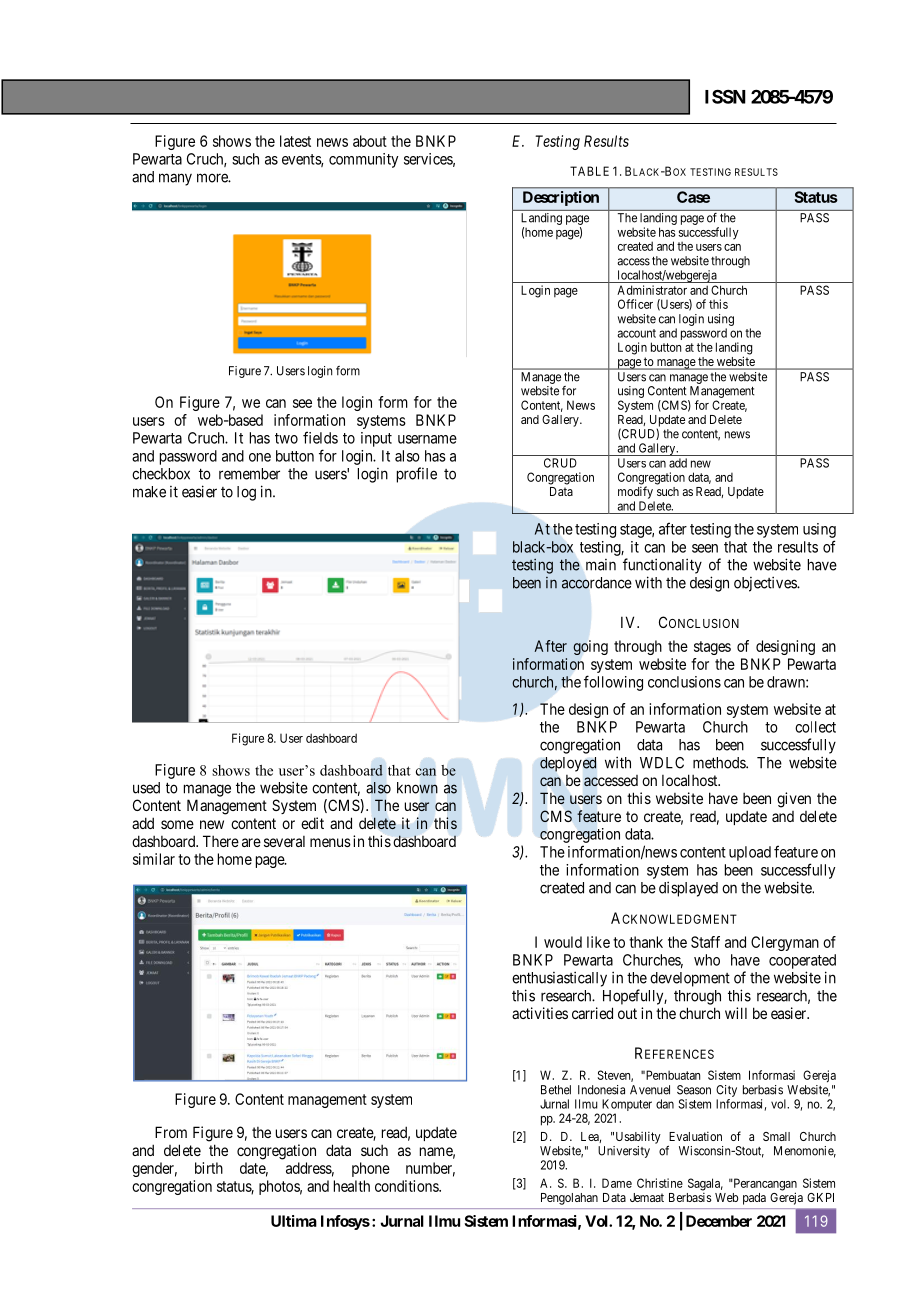 This screenshot has width=924, height=1307. I want to click on Administrator, so click(652, 290).
